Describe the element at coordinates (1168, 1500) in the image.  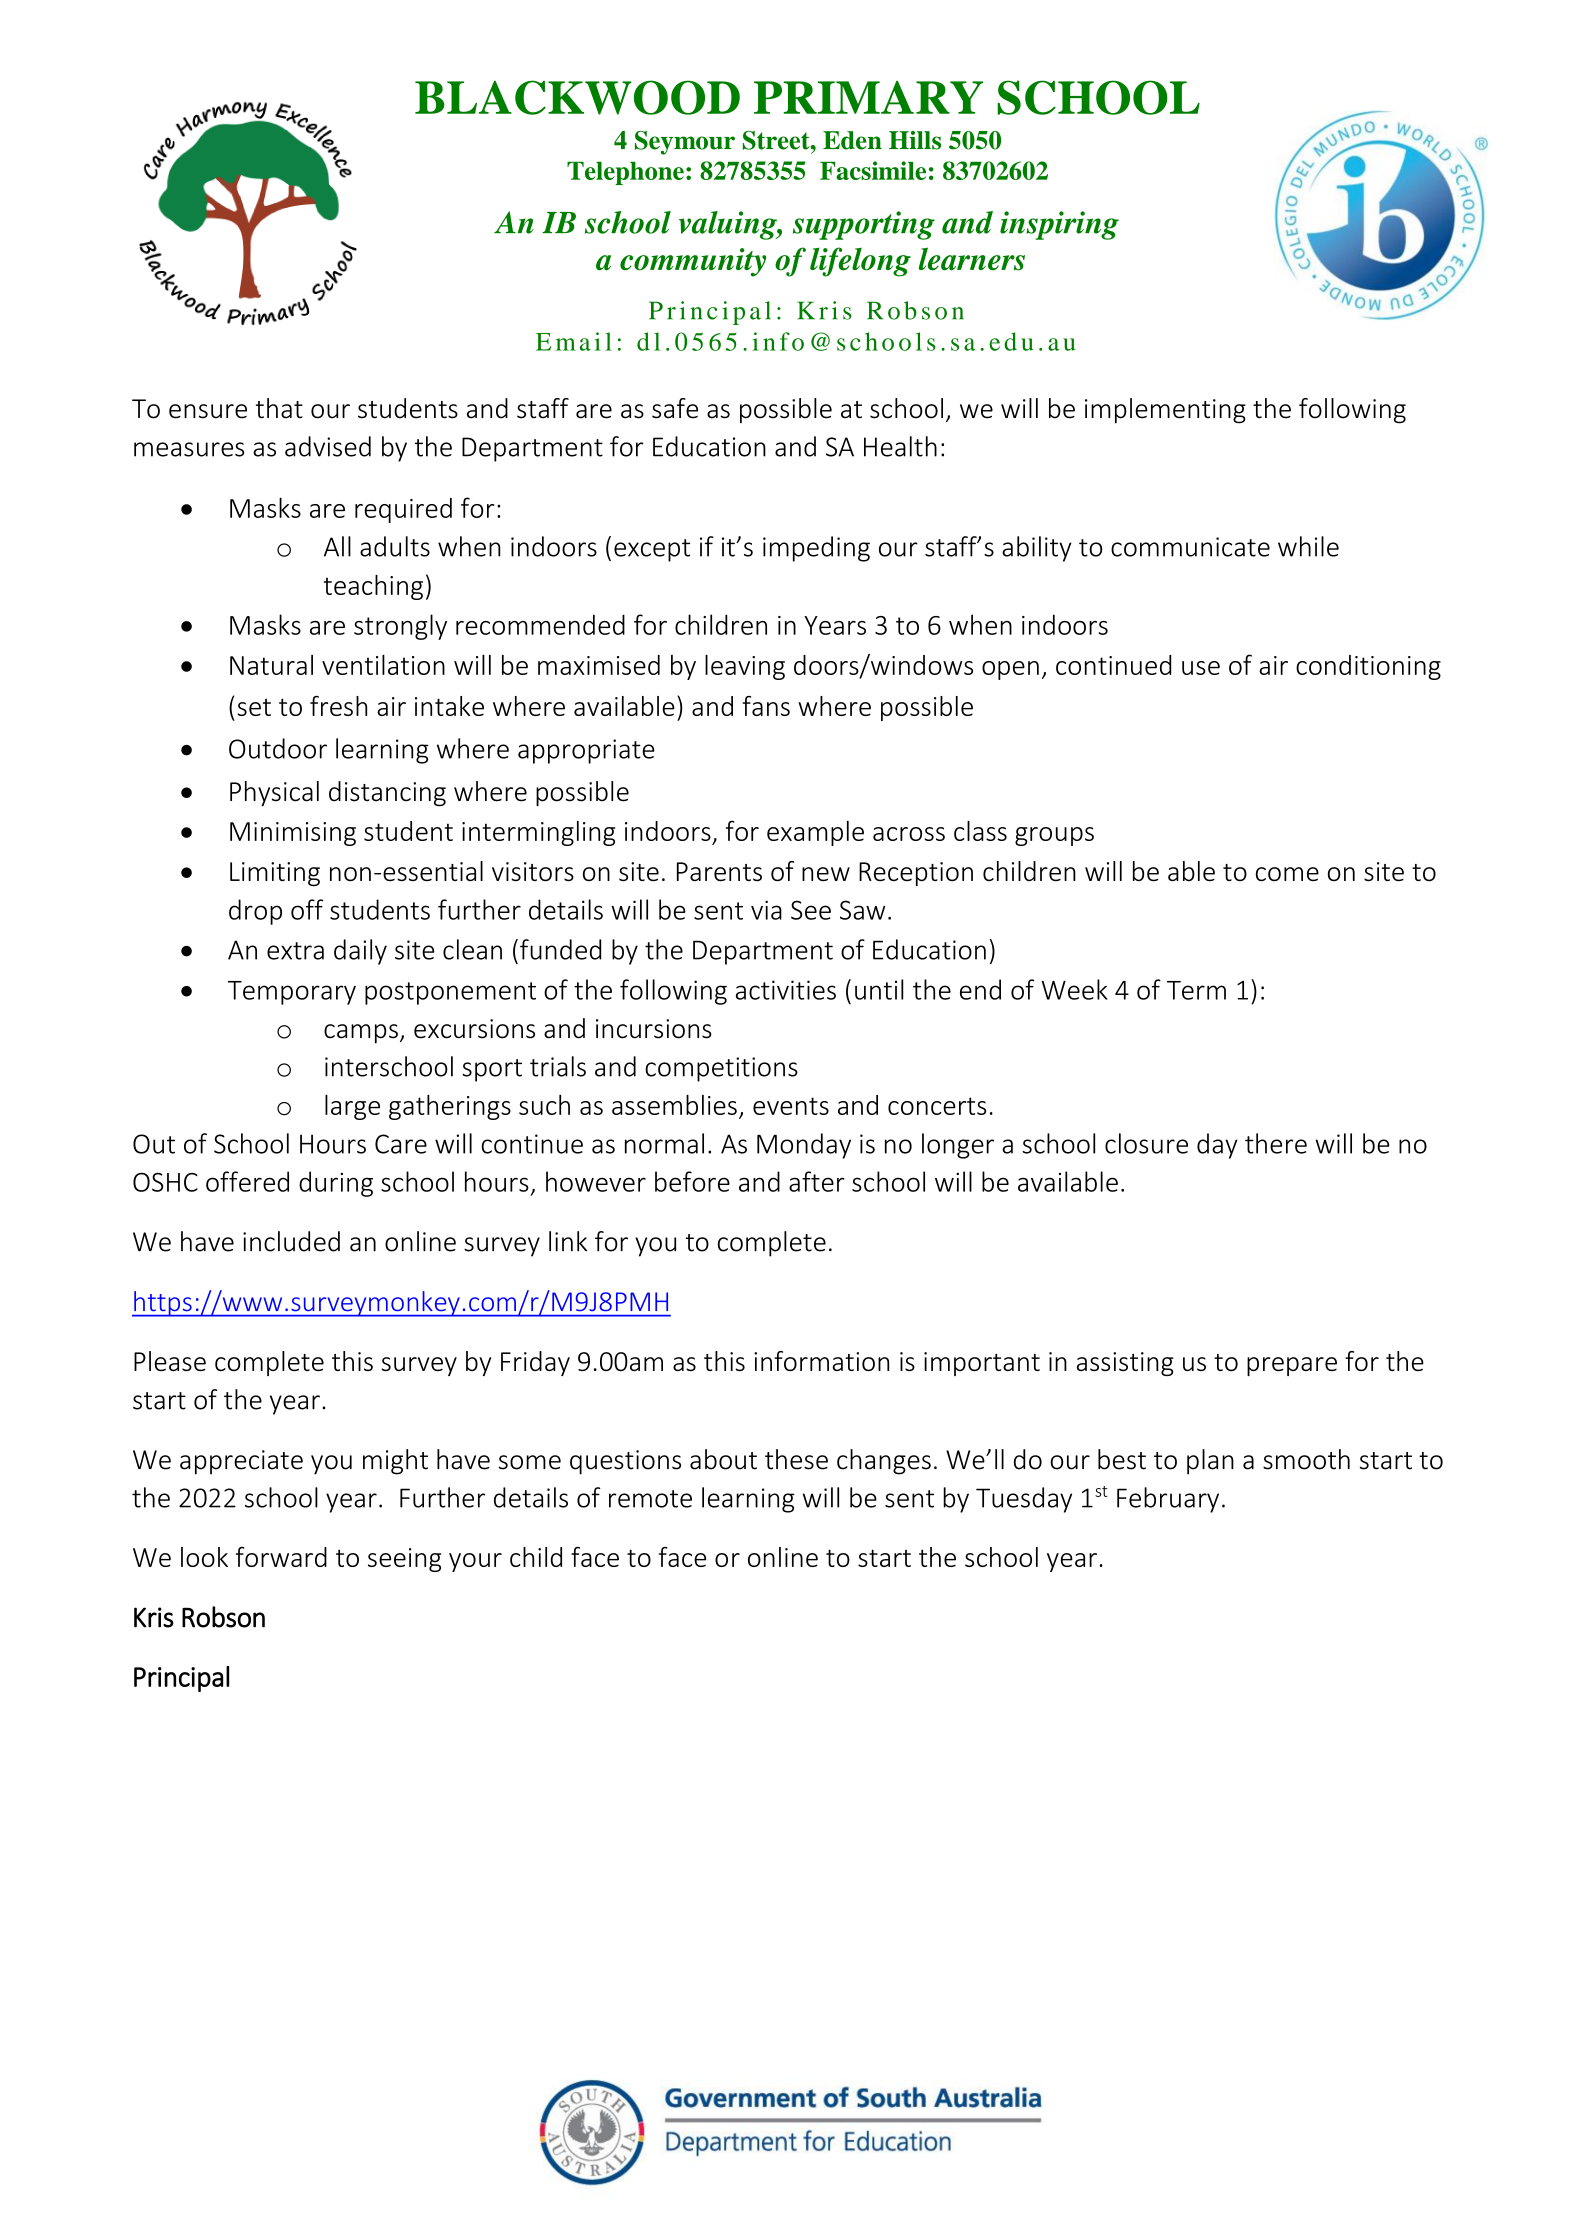
I see `February` at that location.
